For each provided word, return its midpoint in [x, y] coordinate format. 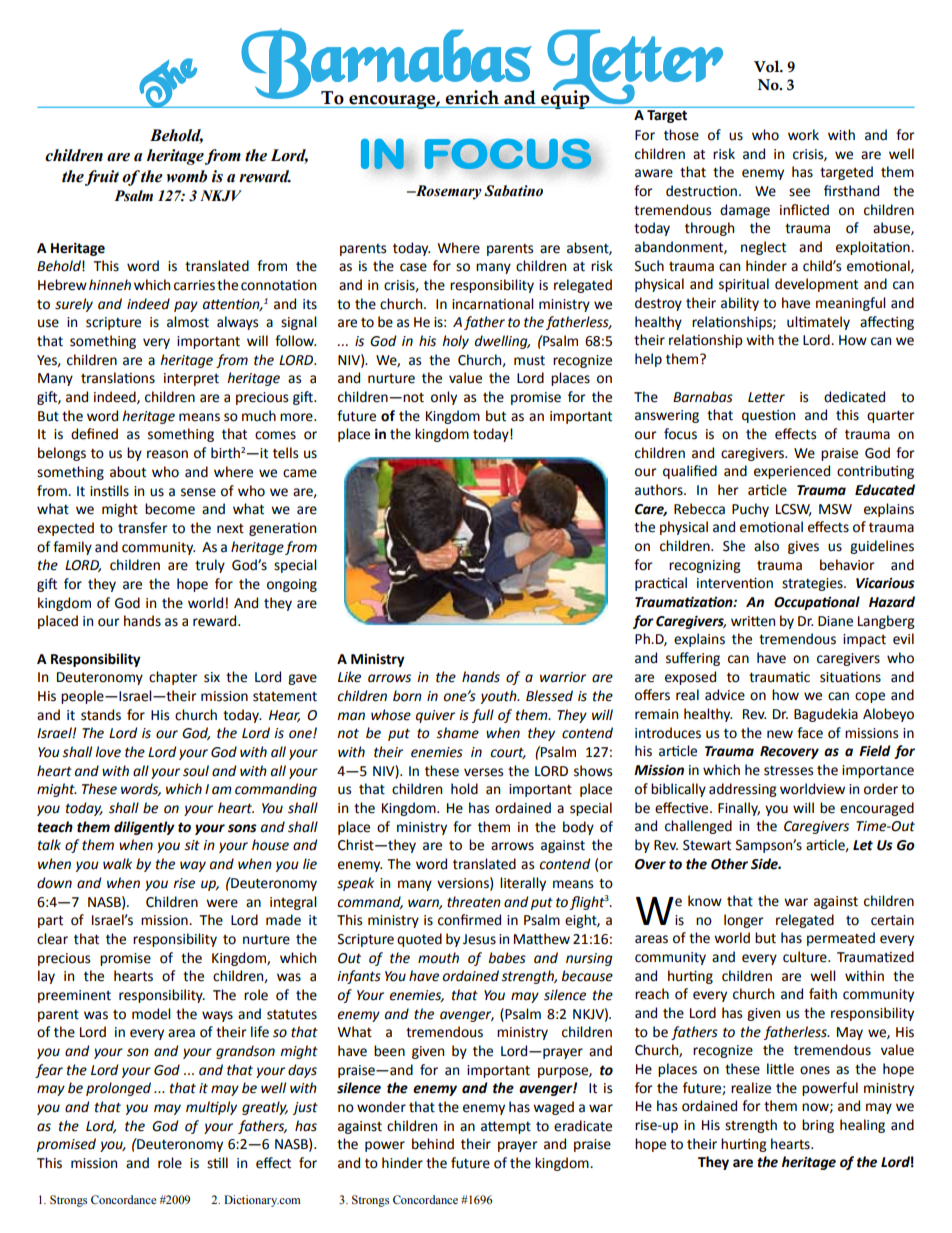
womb [186, 176]
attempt [506, 1127]
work [803, 135]
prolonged [118, 1089]
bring [818, 1126]
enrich [472, 97]
